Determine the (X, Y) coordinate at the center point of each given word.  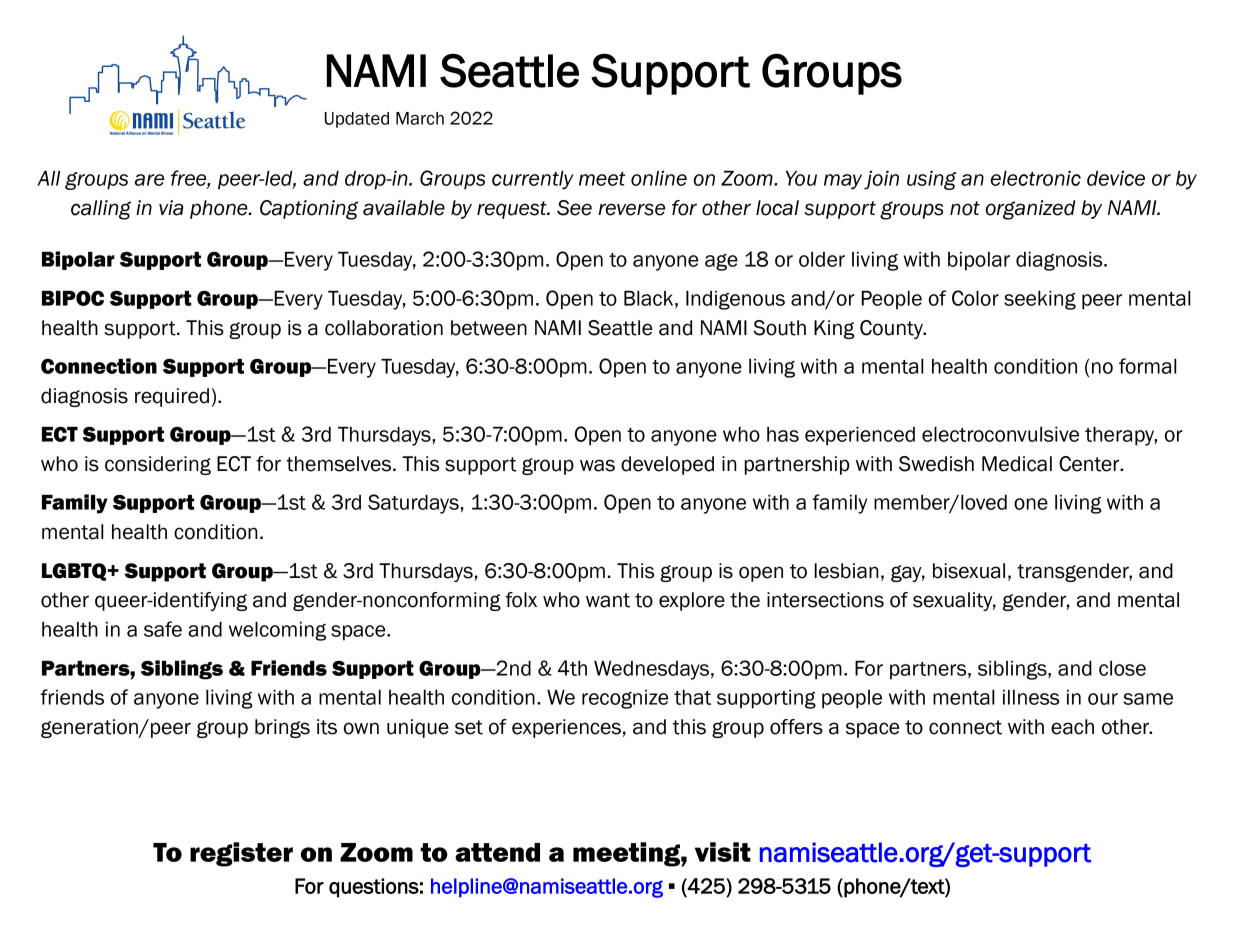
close (1122, 668)
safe (163, 629)
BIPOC (73, 298)
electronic (1036, 178)
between (489, 328)
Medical (1017, 464)
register (241, 854)
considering (158, 465)
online (659, 178)
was (597, 465)
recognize (625, 699)
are (149, 180)
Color (975, 298)
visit (723, 852)
